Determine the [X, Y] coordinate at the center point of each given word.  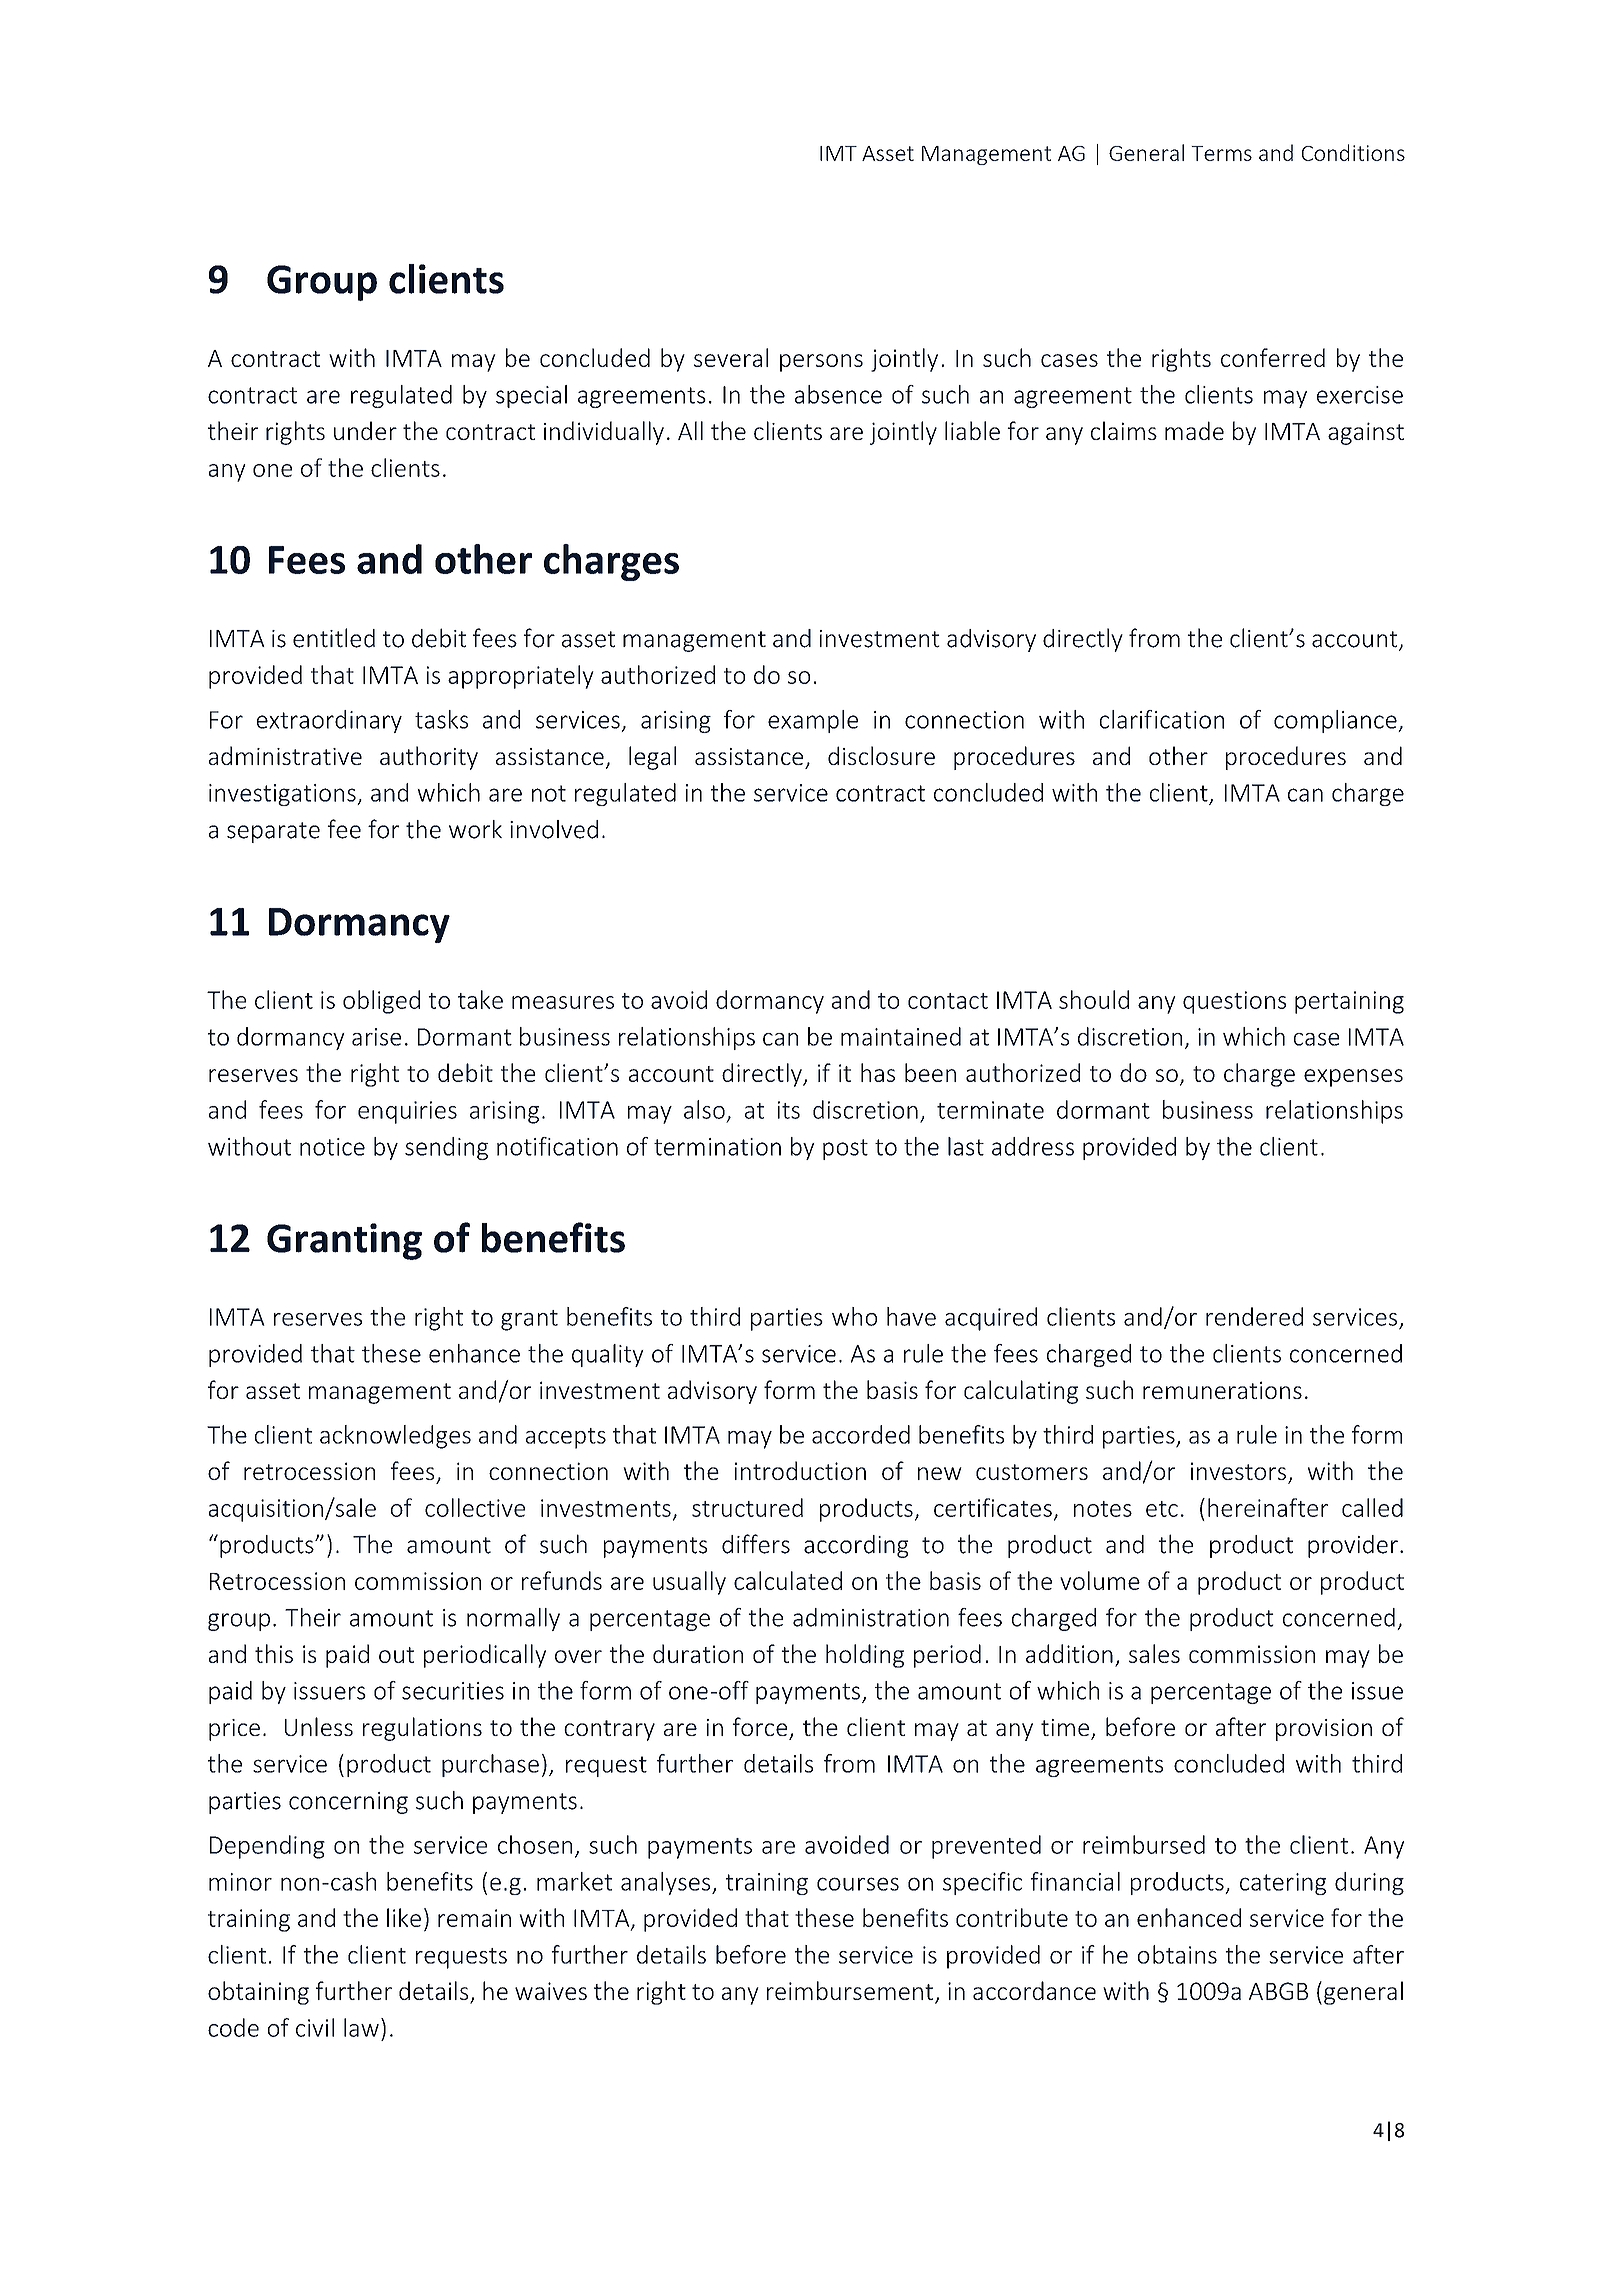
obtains [1177, 1954]
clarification [1162, 719]
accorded [861, 1434]
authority [429, 758]
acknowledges [395, 1437]
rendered [1254, 1316]
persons [821, 363]
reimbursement [850, 1990]
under [365, 430]
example [813, 721]
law [361, 2027]
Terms [1221, 153]
